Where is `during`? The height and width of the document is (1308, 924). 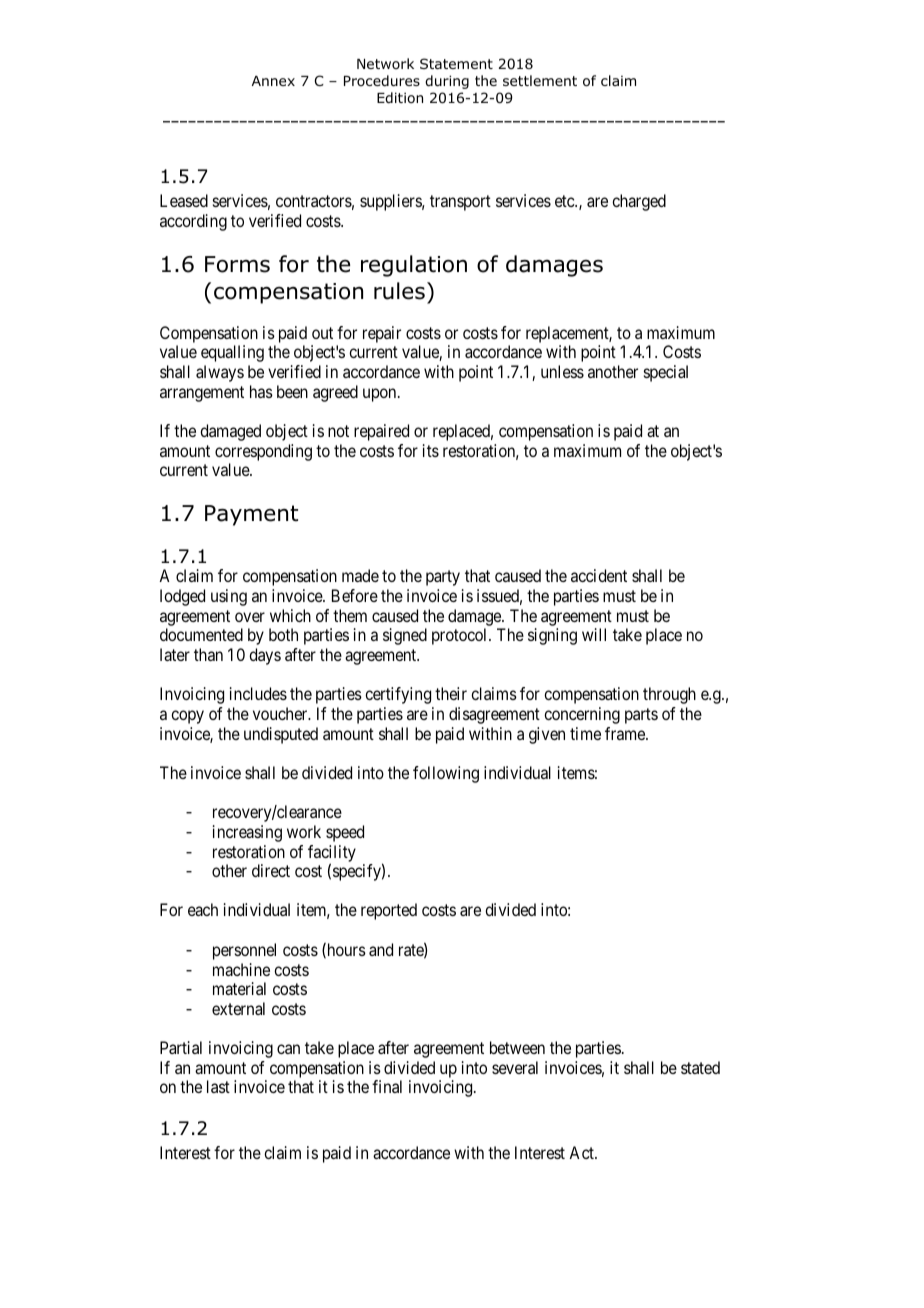 during is located at coordinates (447, 82).
